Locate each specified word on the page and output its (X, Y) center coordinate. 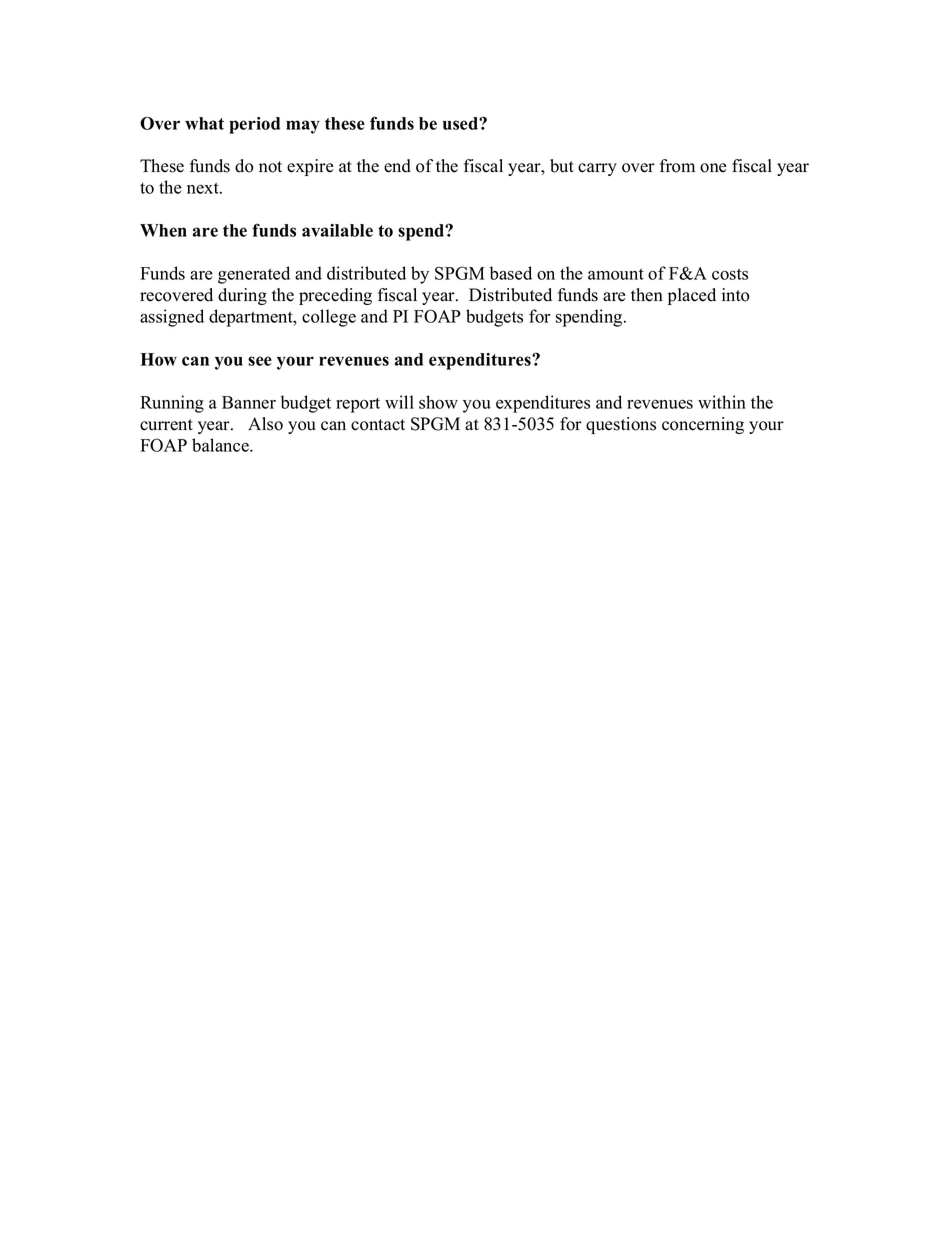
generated (254, 275)
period (254, 125)
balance (221, 445)
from (677, 166)
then (647, 295)
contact (378, 425)
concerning (703, 425)
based (511, 273)
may (303, 127)
